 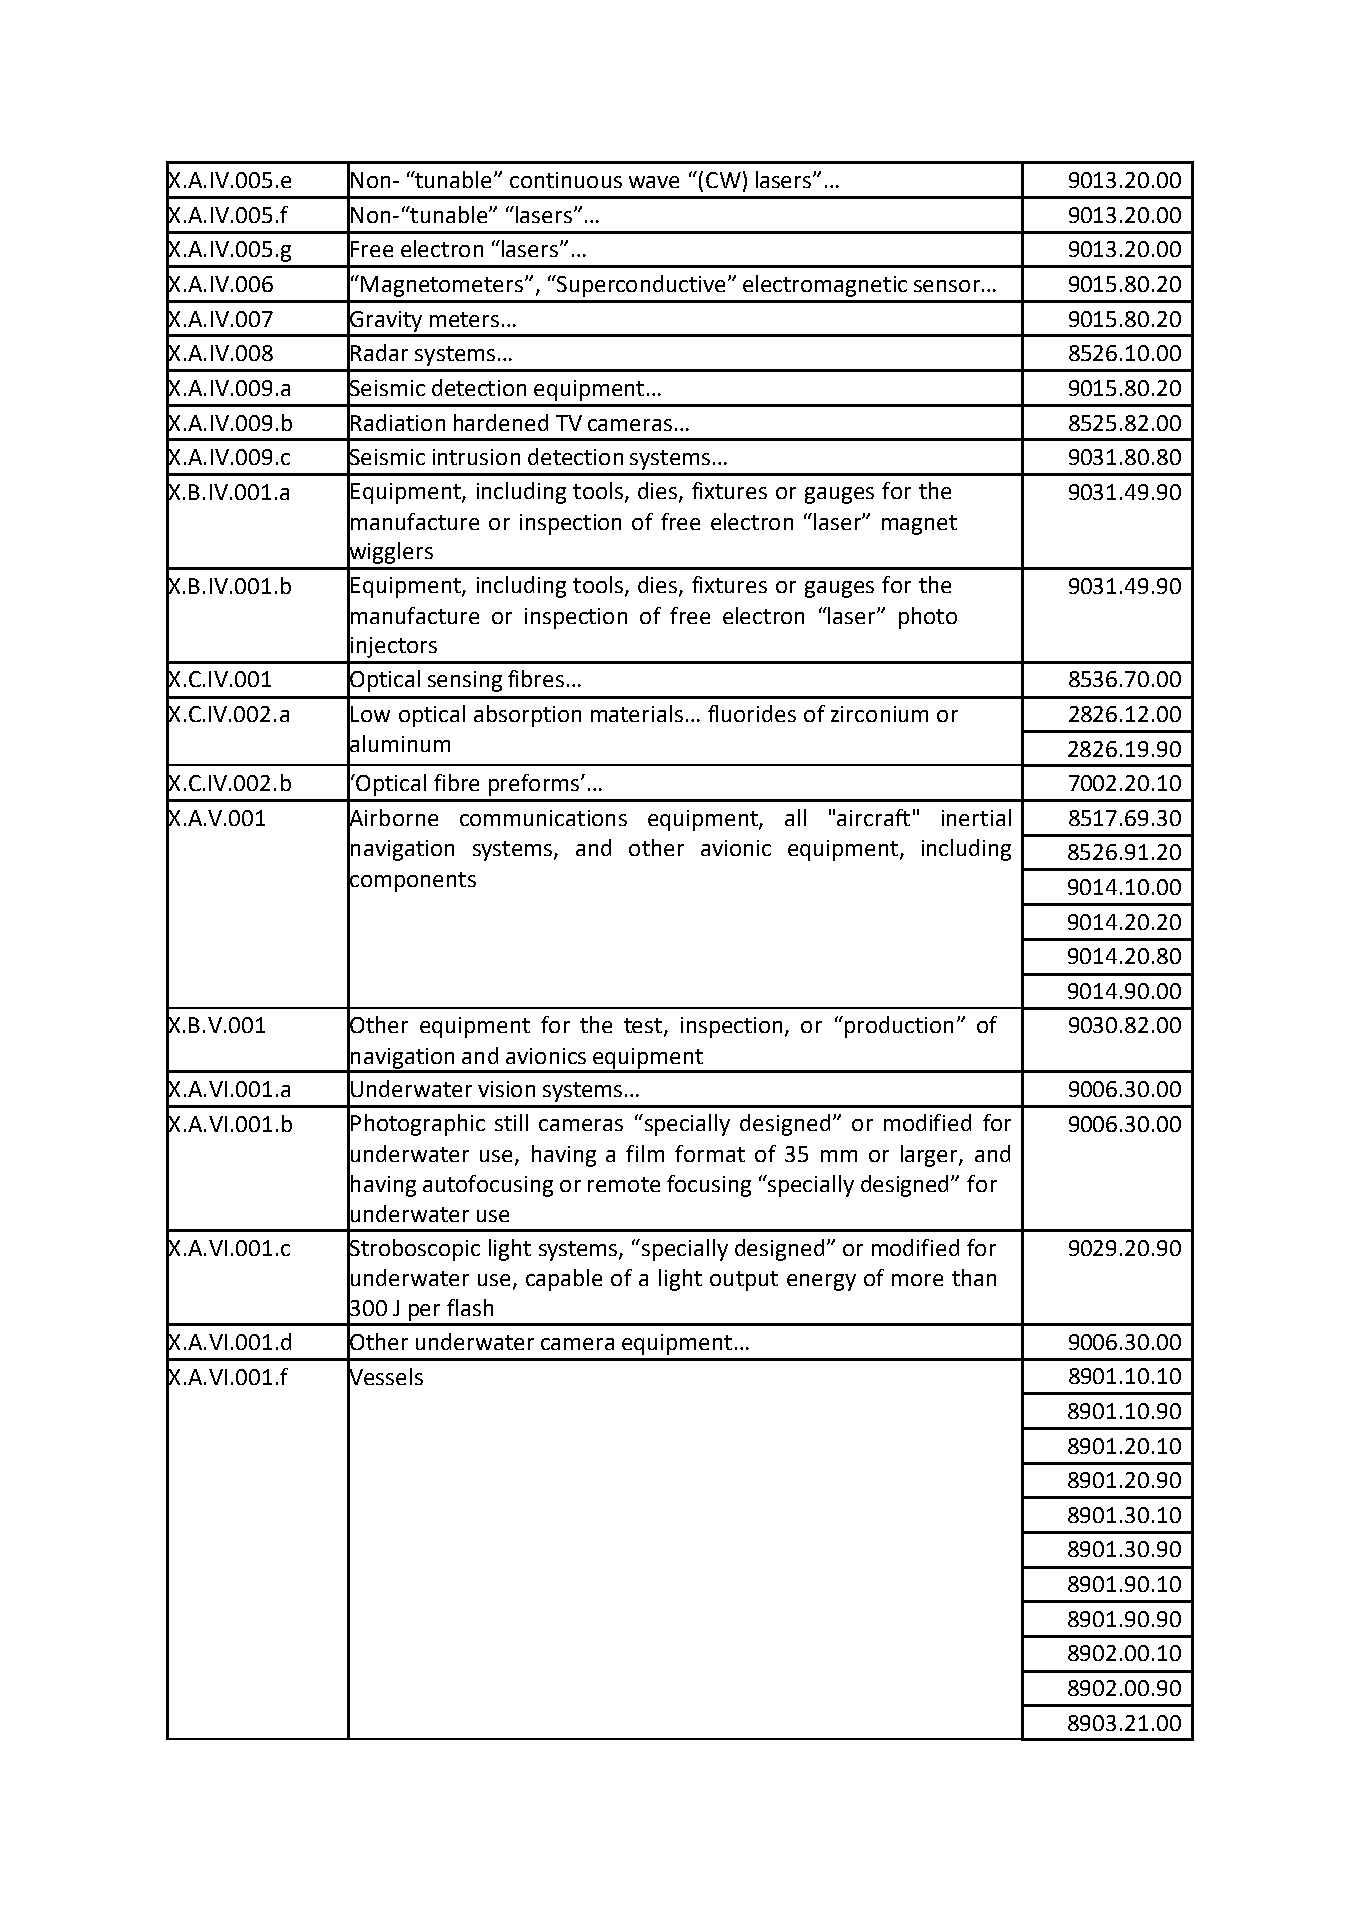 What do you see at coordinates (947, 286) in the image?
I see `sensor` at bounding box center [947, 286].
